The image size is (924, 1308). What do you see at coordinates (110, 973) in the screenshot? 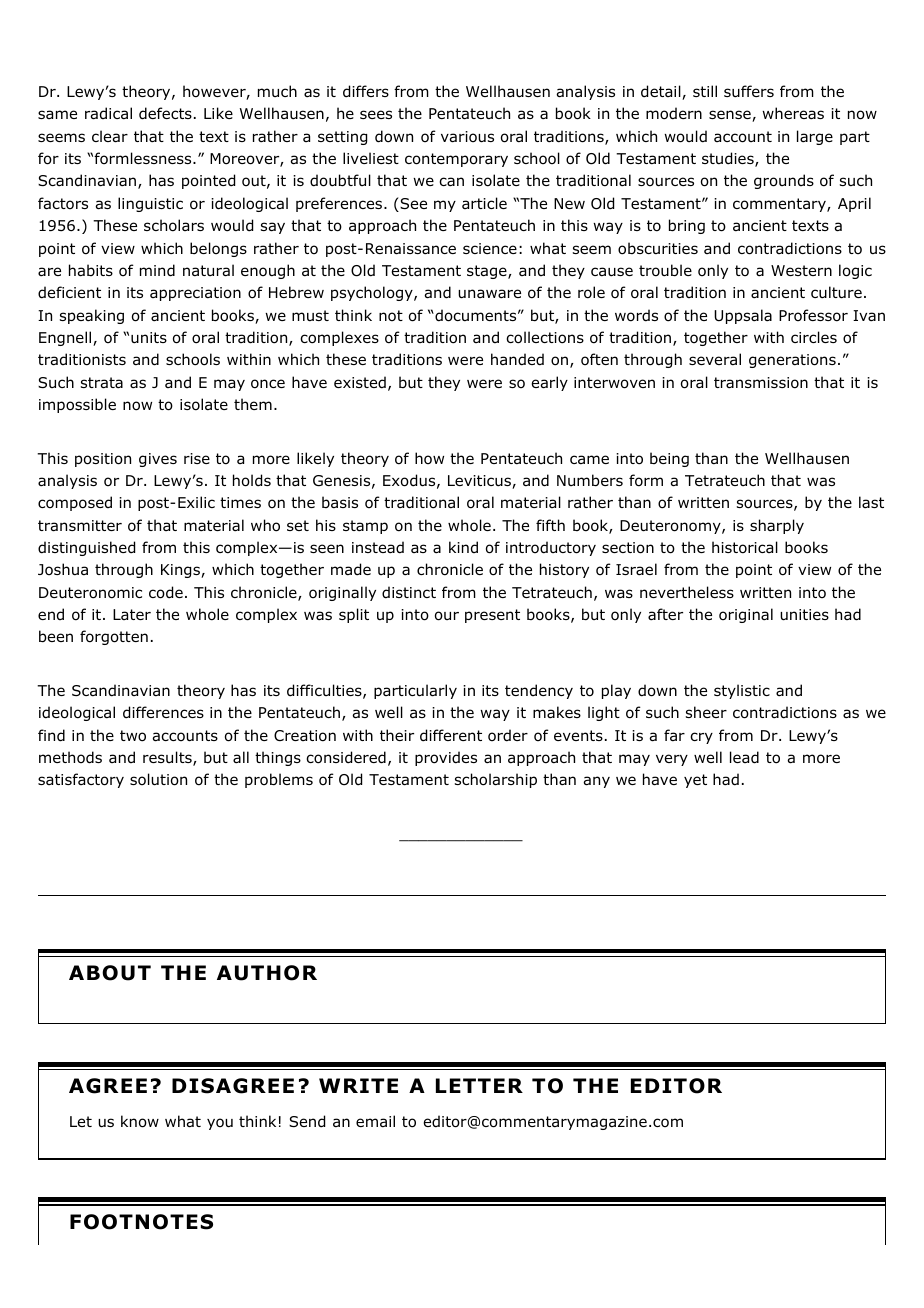
I see `ABOUT` at bounding box center [110, 973].
